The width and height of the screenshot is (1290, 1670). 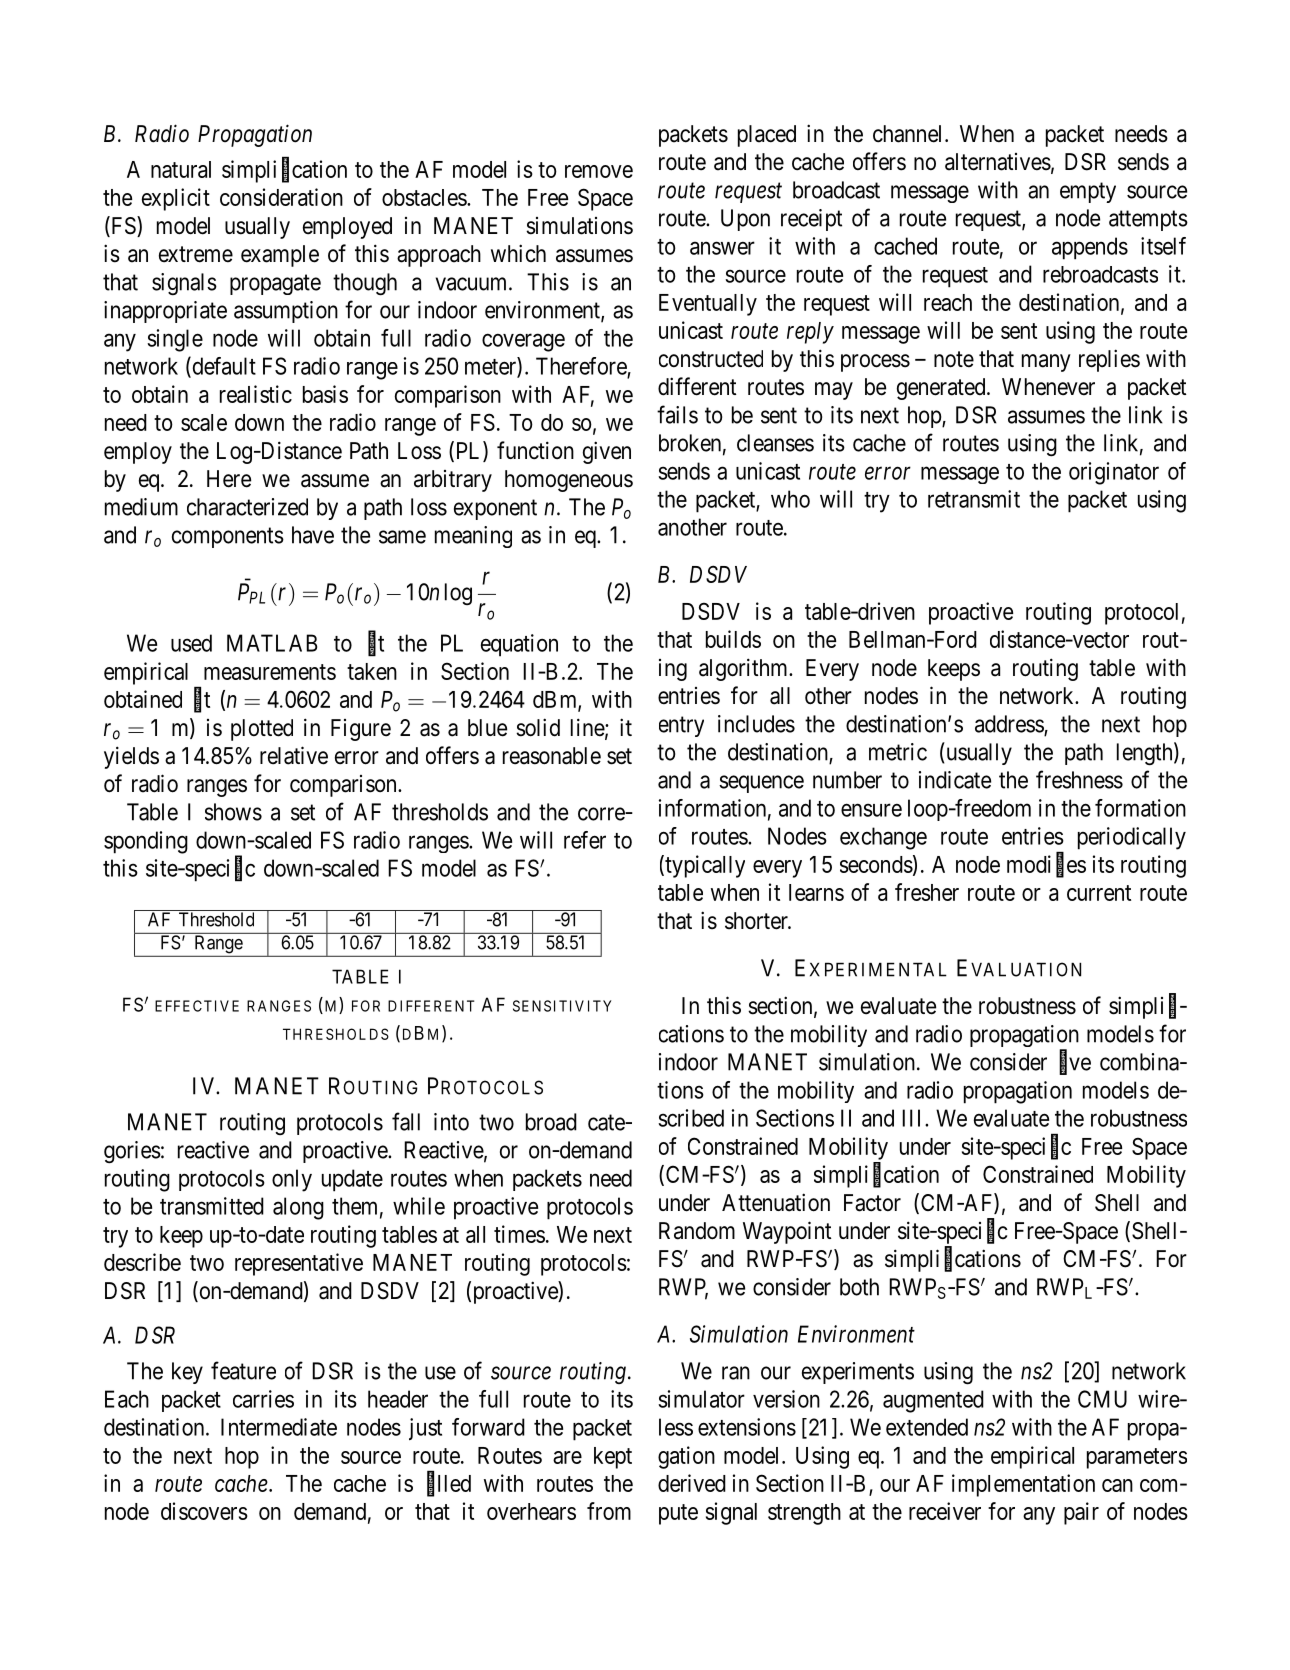 What do you see at coordinates (181, 169) in the screenshot?
I see `natural` at bounding box center [181, 169].
